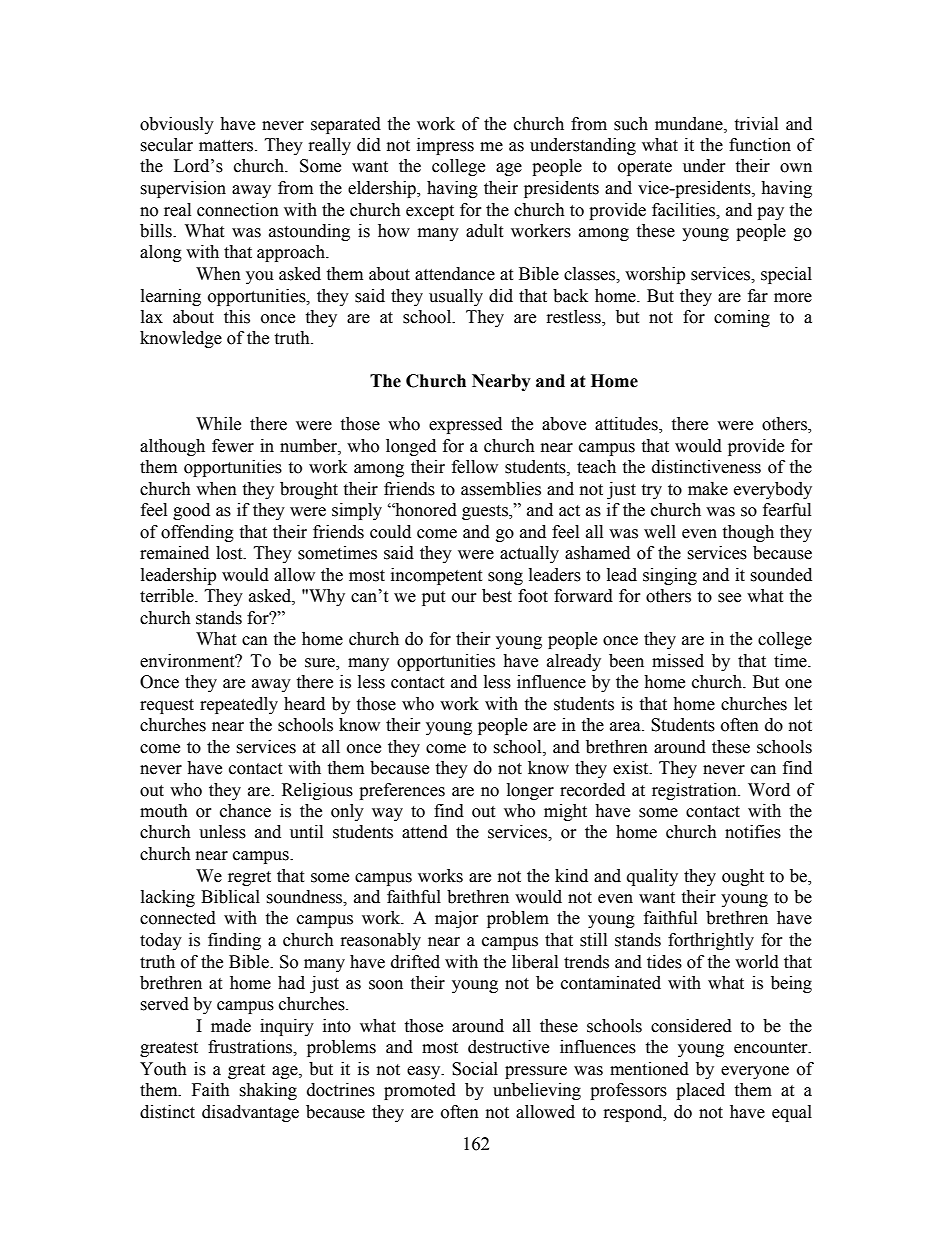 This page has height=1233, width=952. What do you see at coordinates (760, 145) in the page?
I see `function` at bounding box center [760, 145].
